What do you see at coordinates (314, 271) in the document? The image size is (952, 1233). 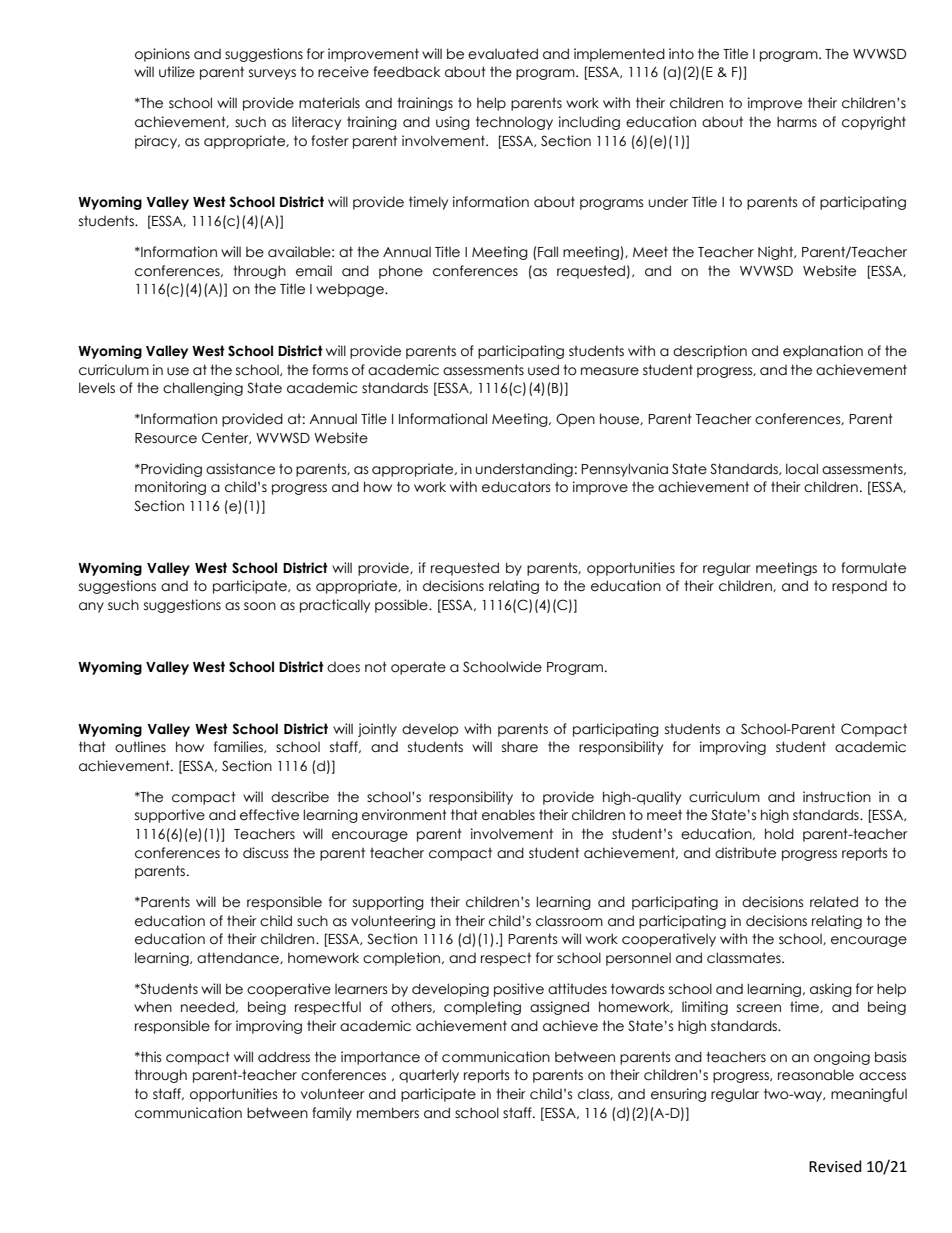 I see `email` at bounding box center [314, 271].
